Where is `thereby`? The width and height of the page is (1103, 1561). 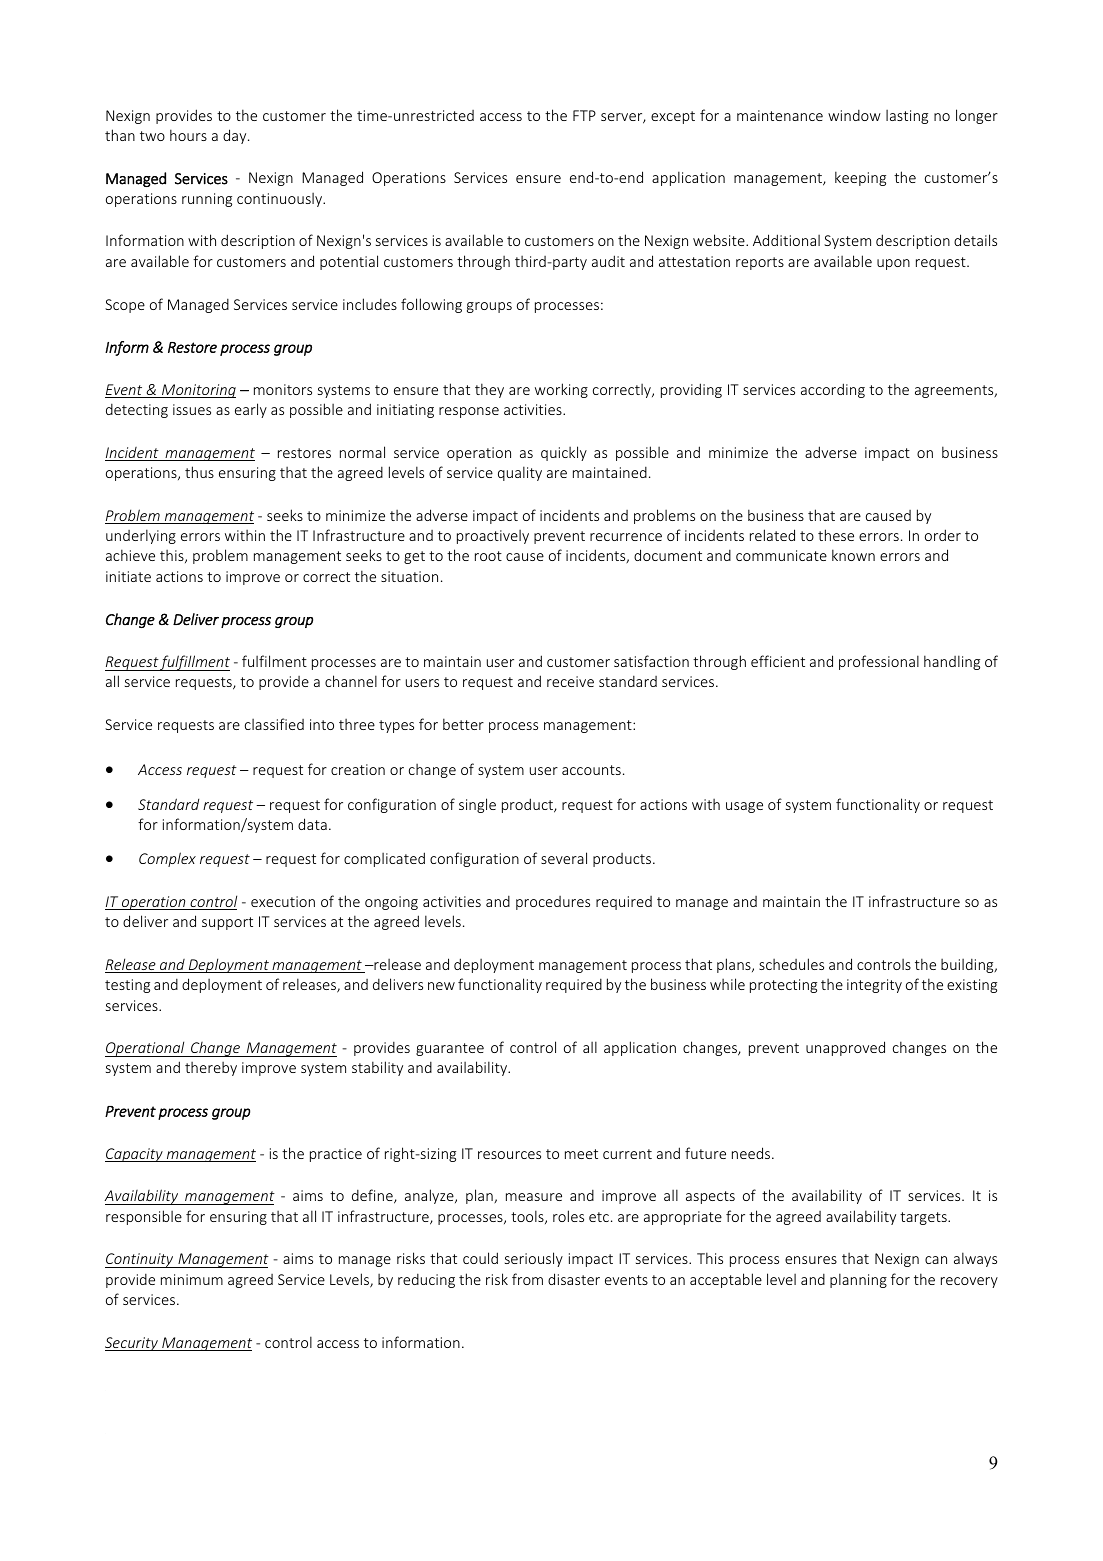 thereby is located at coordinates (211, 1069).
